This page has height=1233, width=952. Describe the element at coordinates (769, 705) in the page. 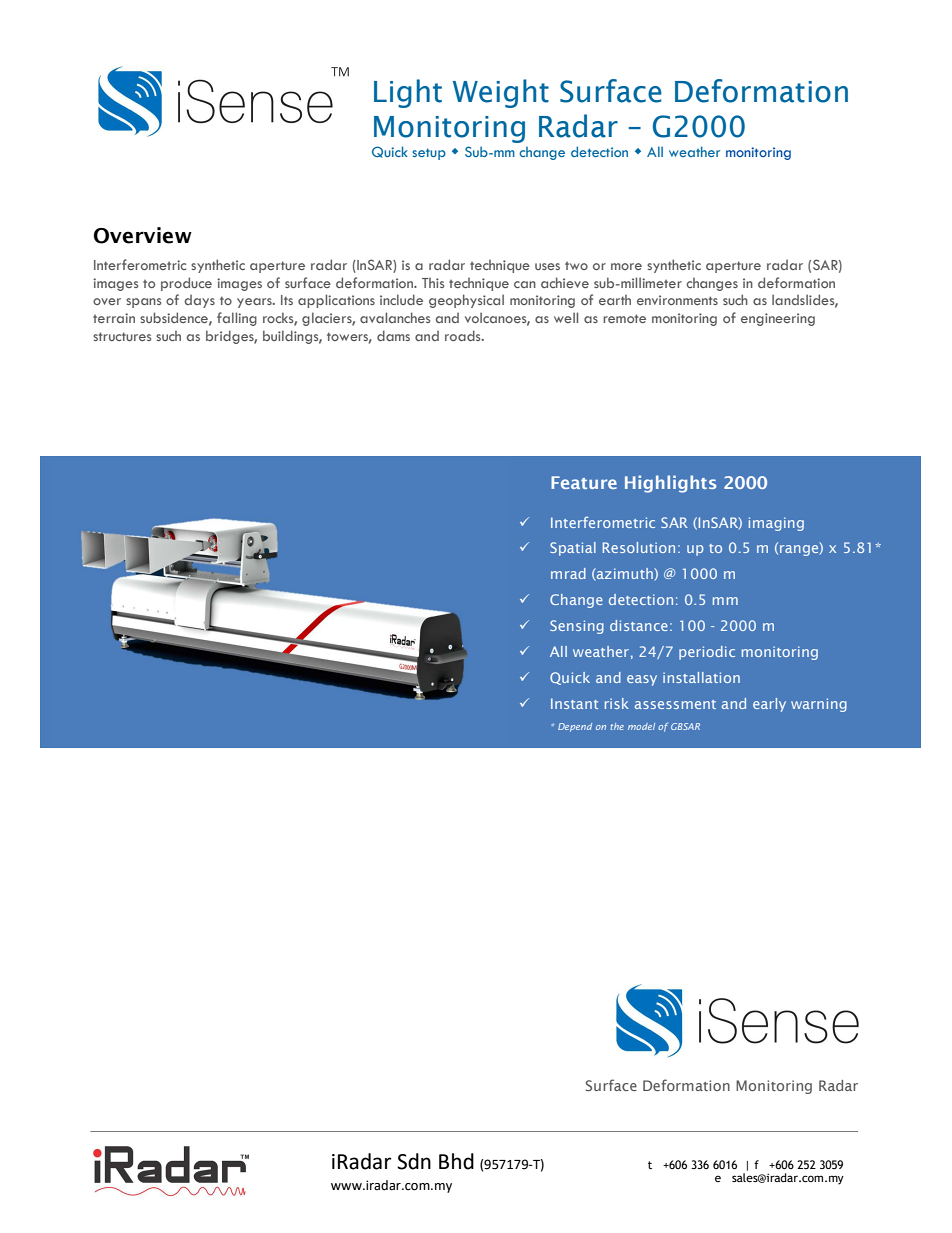

I see `early` at that location.
